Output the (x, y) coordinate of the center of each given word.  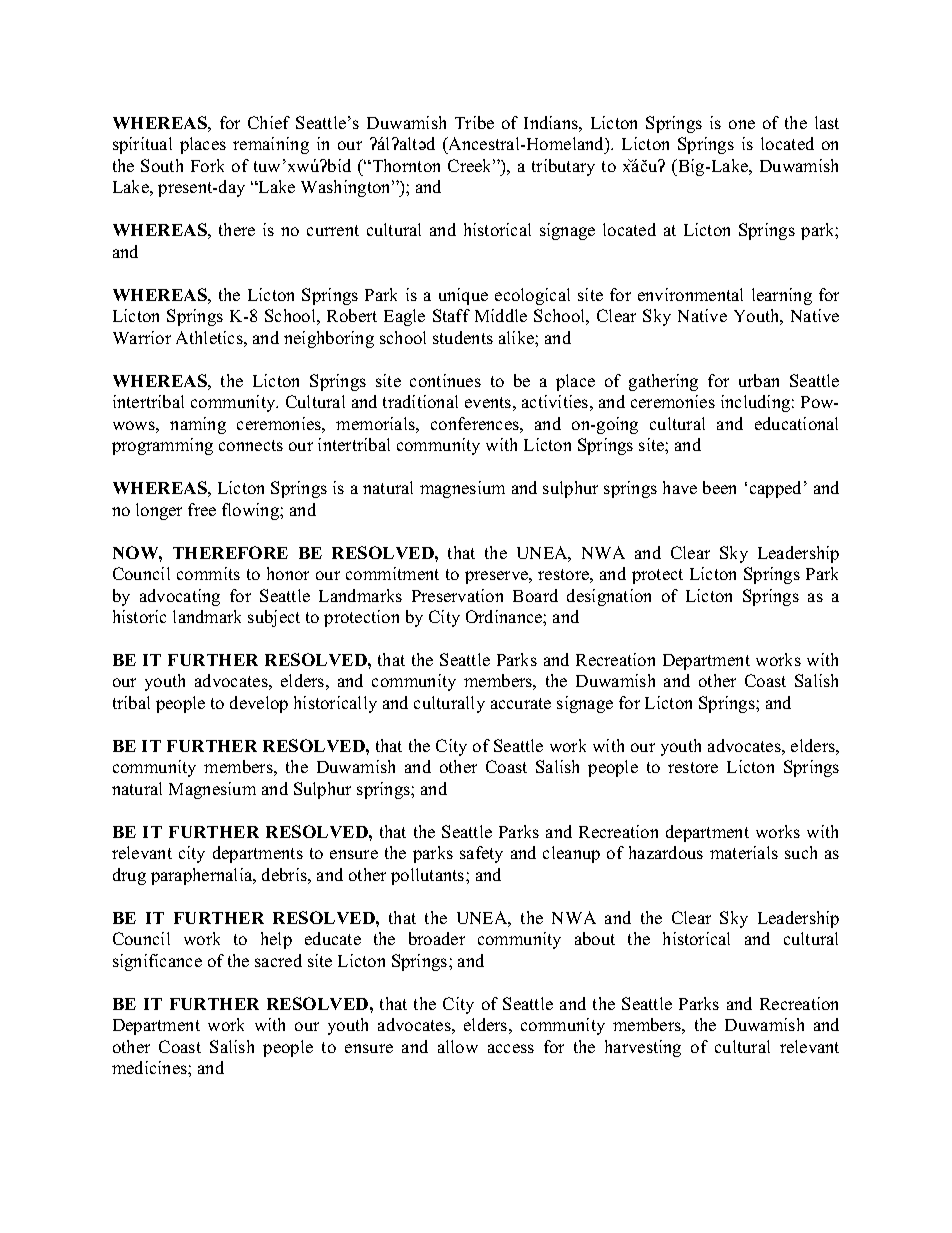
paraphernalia (203, 876)
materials (744, 852)
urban (759, 380)
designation (609, 597)
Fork (207, 165)
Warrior (142, 337)
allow (458, 1046)
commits (208, 573)
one (742, 124)
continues (445, 380)
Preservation (457, 595)
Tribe (474, 122)
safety (481, 854)
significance (157, 962)
